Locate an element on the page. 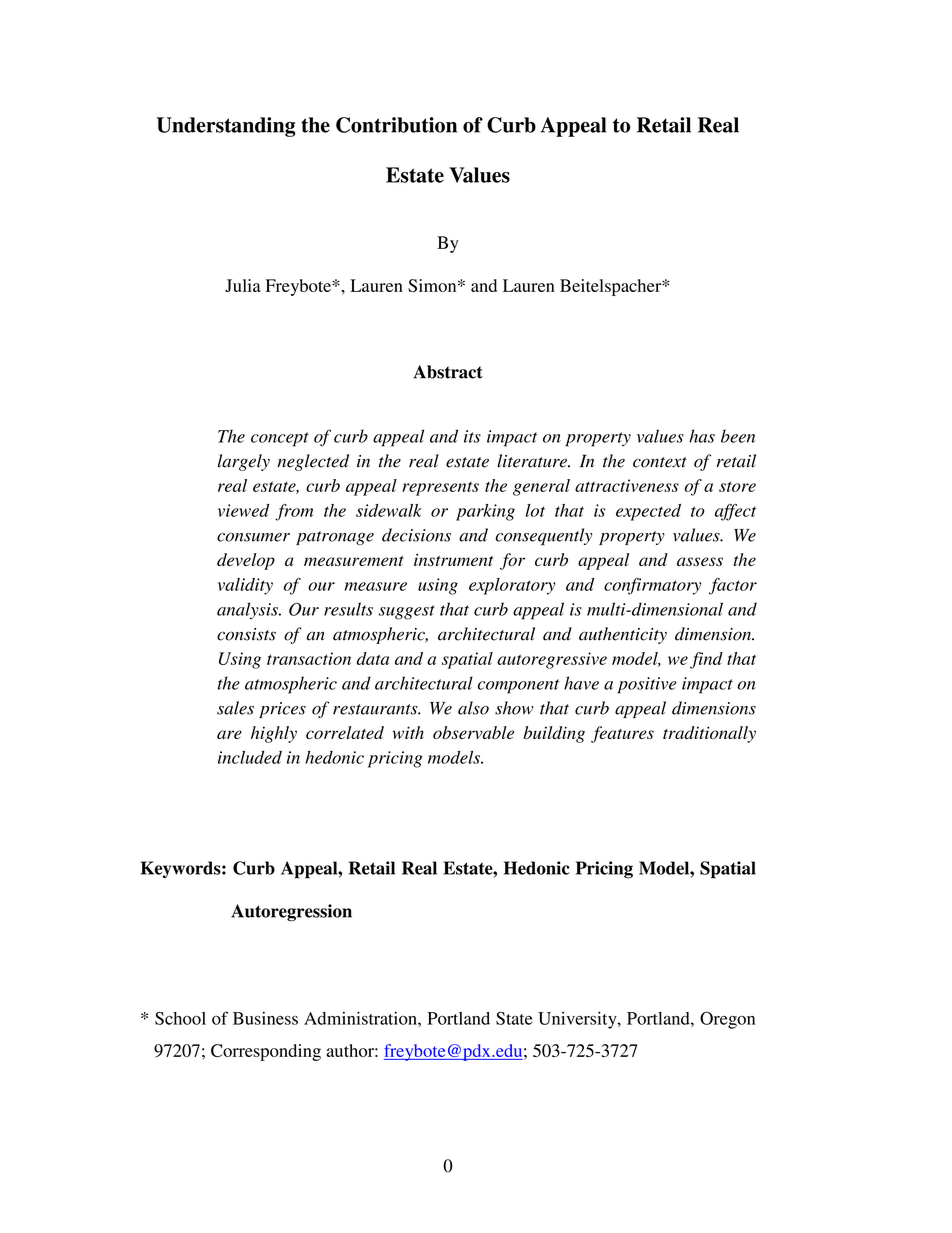 The image size is (952, 1233). Administration is located at coordinates (361, 1018).
